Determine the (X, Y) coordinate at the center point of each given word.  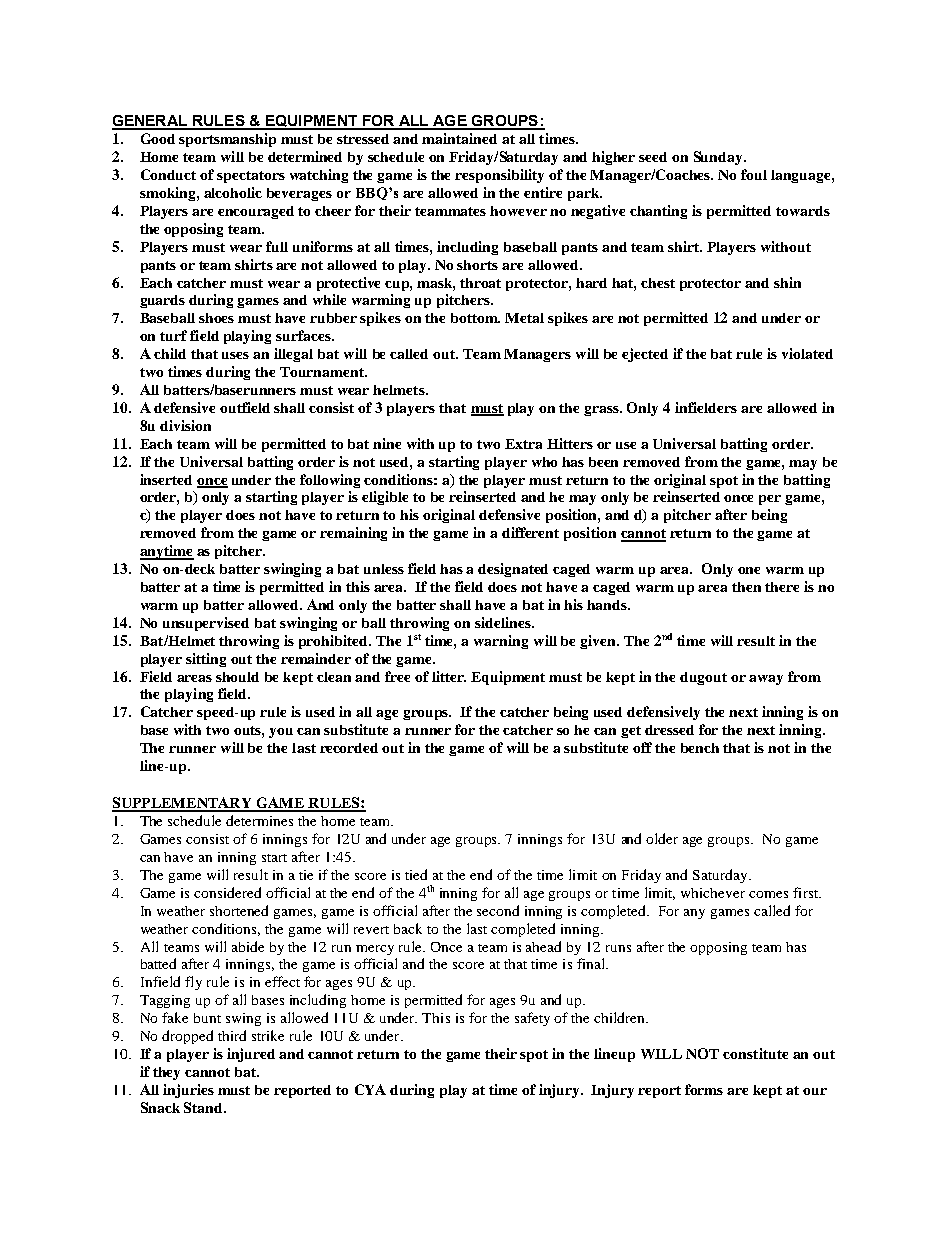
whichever (713, 893)
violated (807, 353)
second (498, 910)
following (330, 481)
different (530, 532)
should (237, 677)
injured (251, 1055)
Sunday (719, 158)
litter (449, 676)
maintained (459, 138)
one (749, 570)
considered (227, 892)
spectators (251, 177)
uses (235, 355)
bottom (475, 318)
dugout (703, 678)
